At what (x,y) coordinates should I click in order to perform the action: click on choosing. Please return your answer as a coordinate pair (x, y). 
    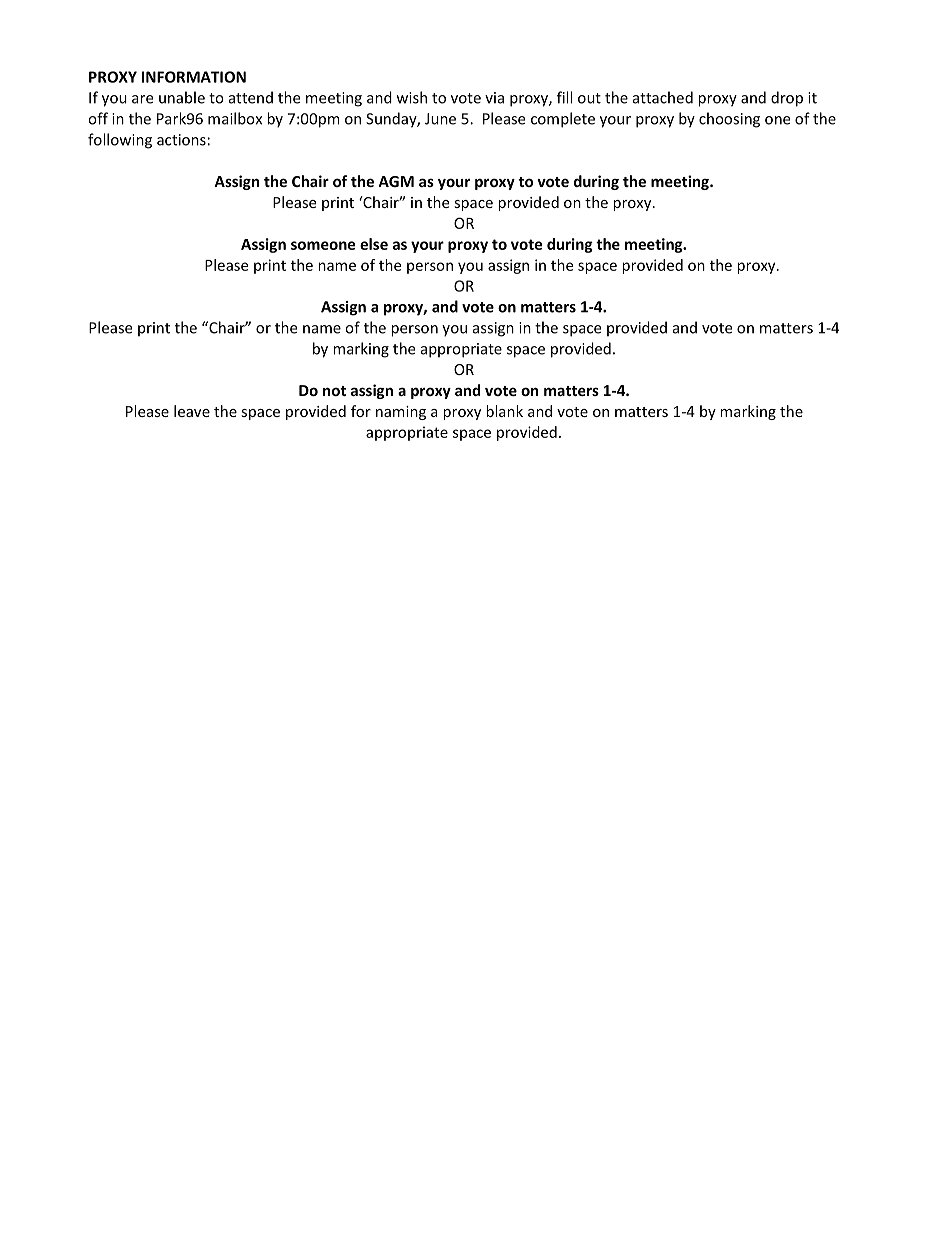
    Looking at the image, I should click on (729, 120).
